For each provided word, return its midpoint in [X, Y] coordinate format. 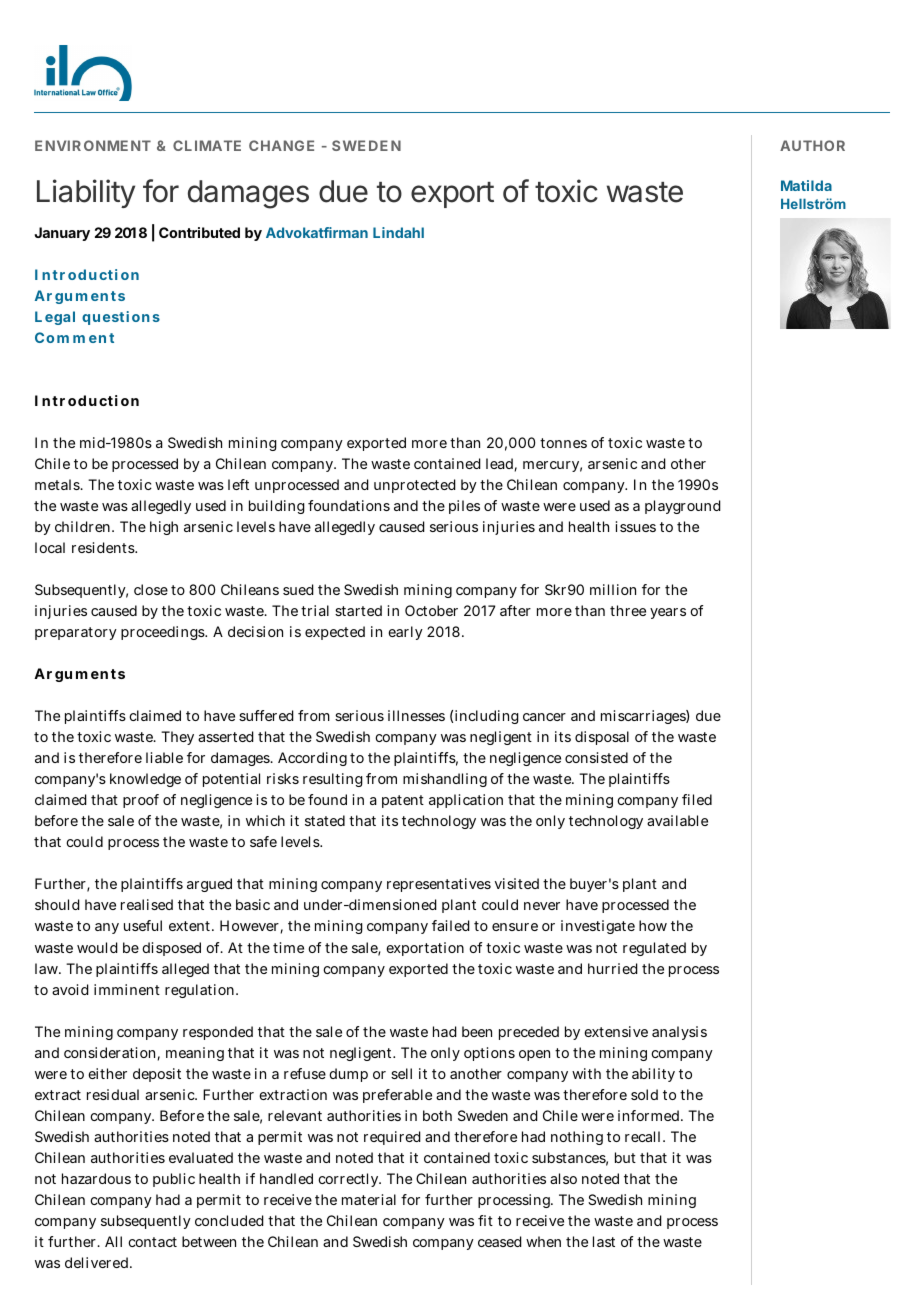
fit [485, 1220]
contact [152, 1242]
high [164, 528]
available [677, 820]
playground [683, 507]
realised [147, 904]
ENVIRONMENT [93, 145]
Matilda [806, 185]
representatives [439, 885]
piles [464, 507]
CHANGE [281, 145]
